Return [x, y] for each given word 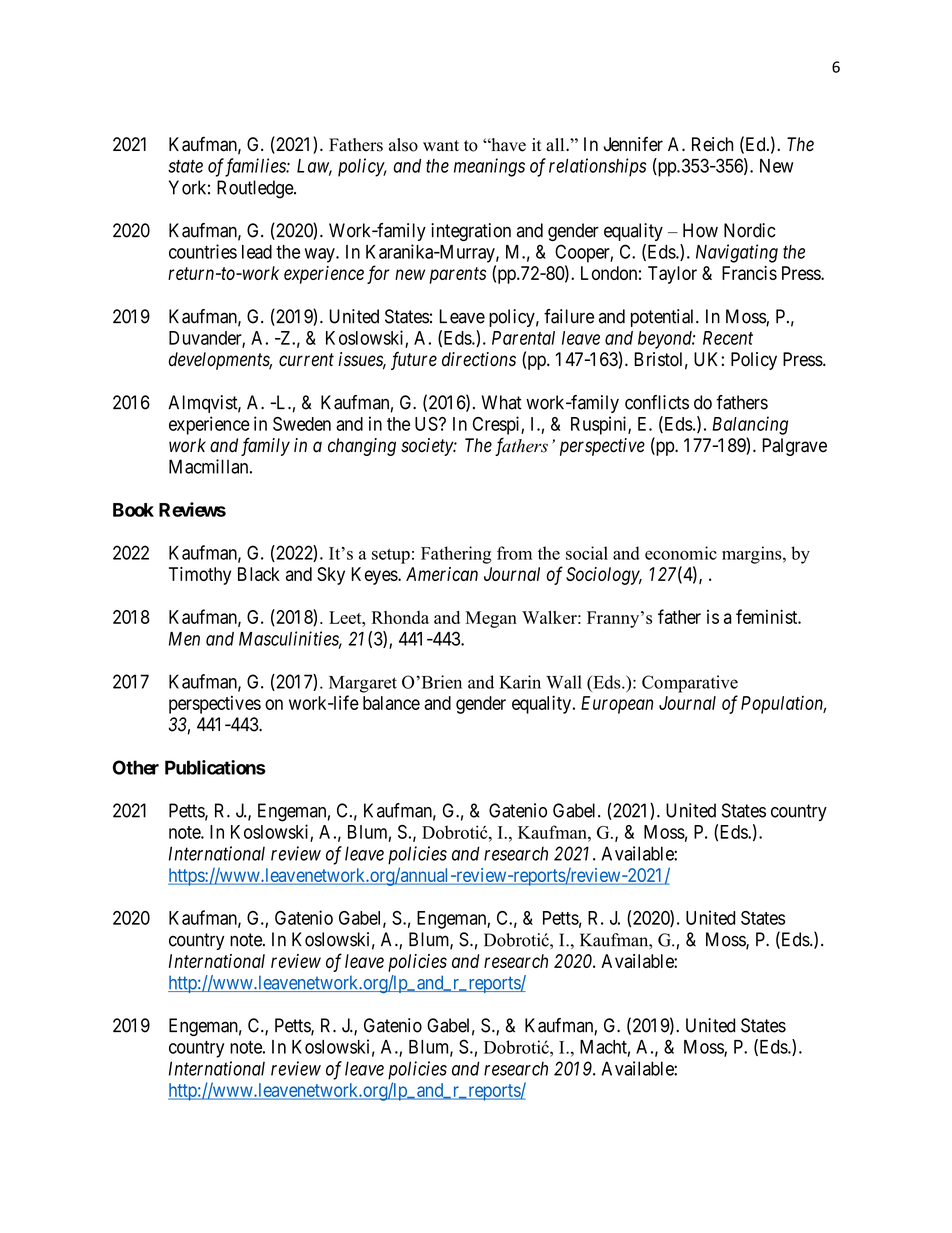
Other [136, 767]
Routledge [256, 189]
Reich [712, 144]
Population [783, 705]
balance [391, 703]
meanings [489, 167]
